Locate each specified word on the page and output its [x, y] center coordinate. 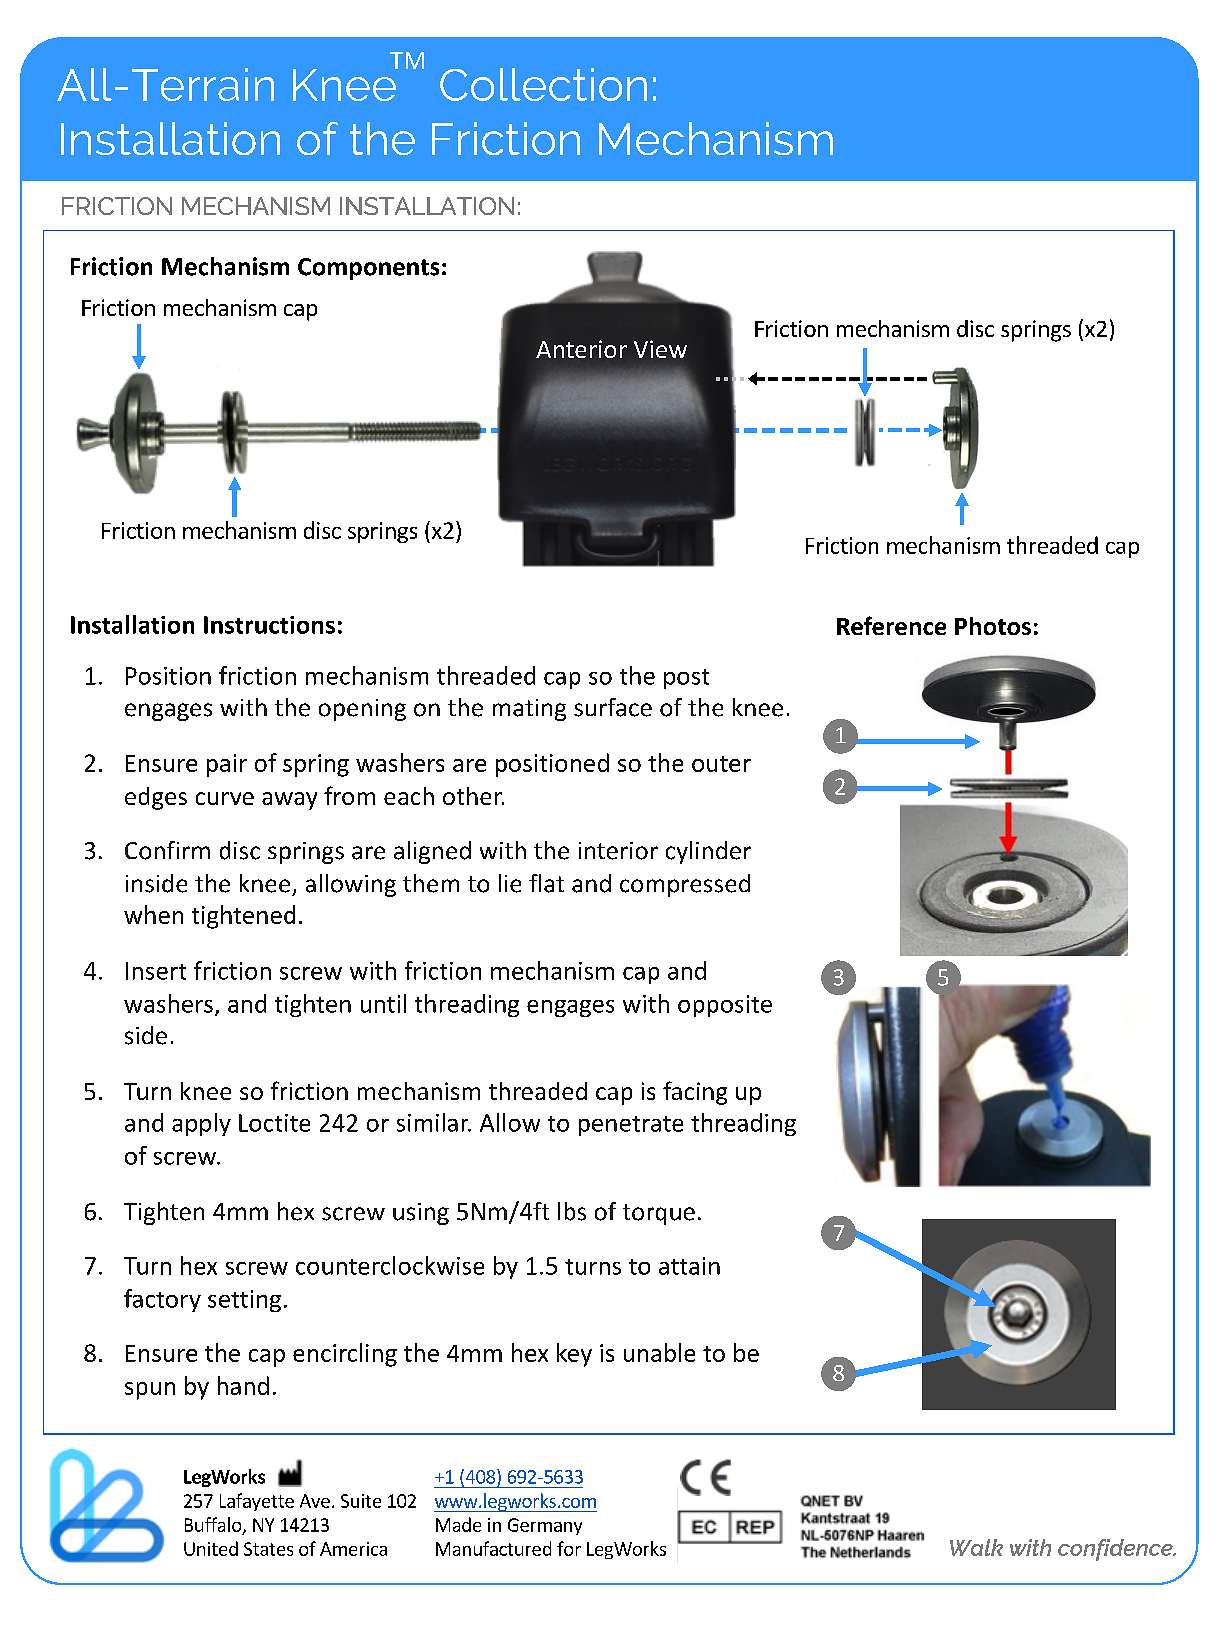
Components [368, 269]
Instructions [269, 625]
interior [618, 851]
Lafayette [257, 1502]
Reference [891, 625]
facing [695, 1093]
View [660, 349]
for [569, 1548]
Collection [543, 84]
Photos [993, 626]
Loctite [274, 1123]
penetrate [631, 1126]
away [289, 801]
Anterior [581, 349]
